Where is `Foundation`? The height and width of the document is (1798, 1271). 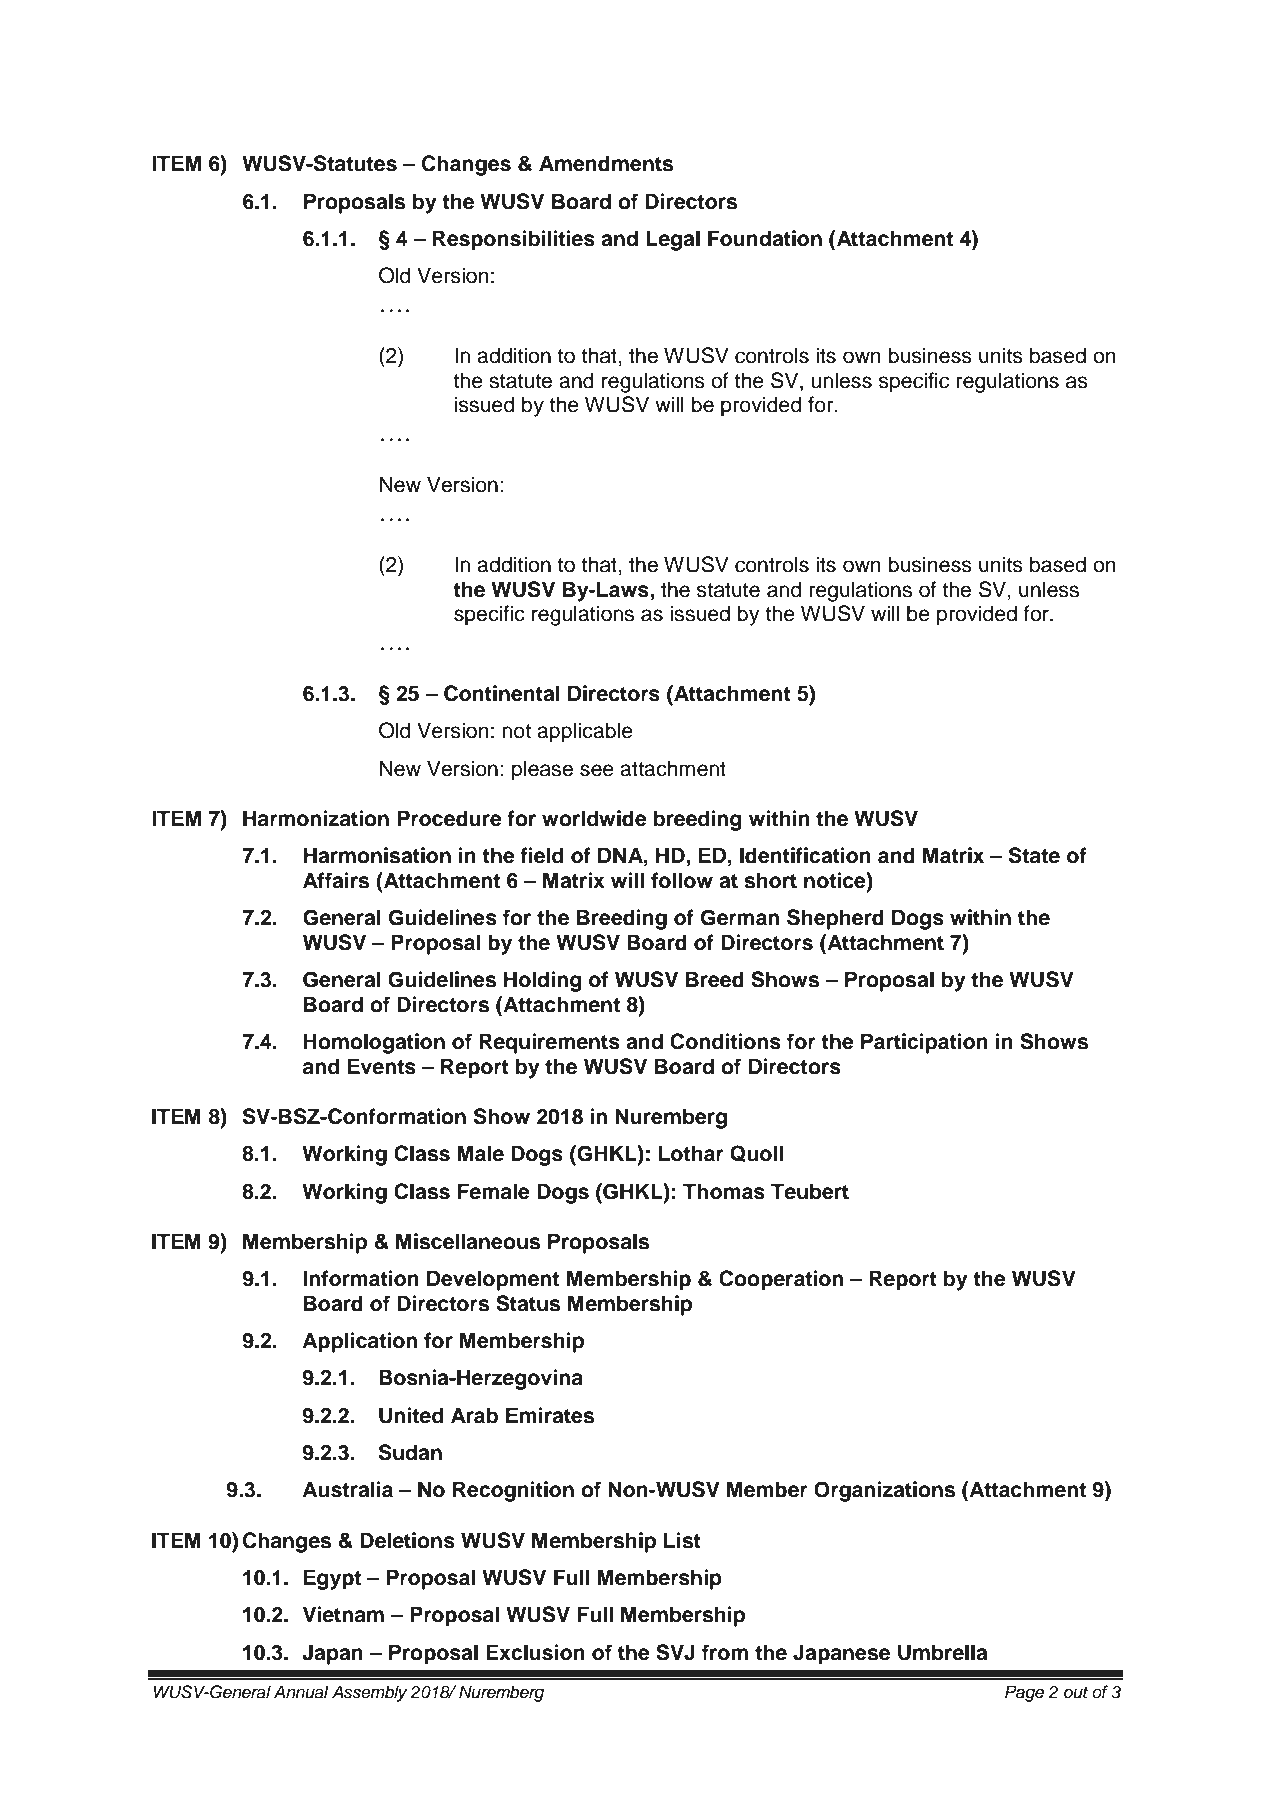 Foundation is located at coordinates (765, 238).
